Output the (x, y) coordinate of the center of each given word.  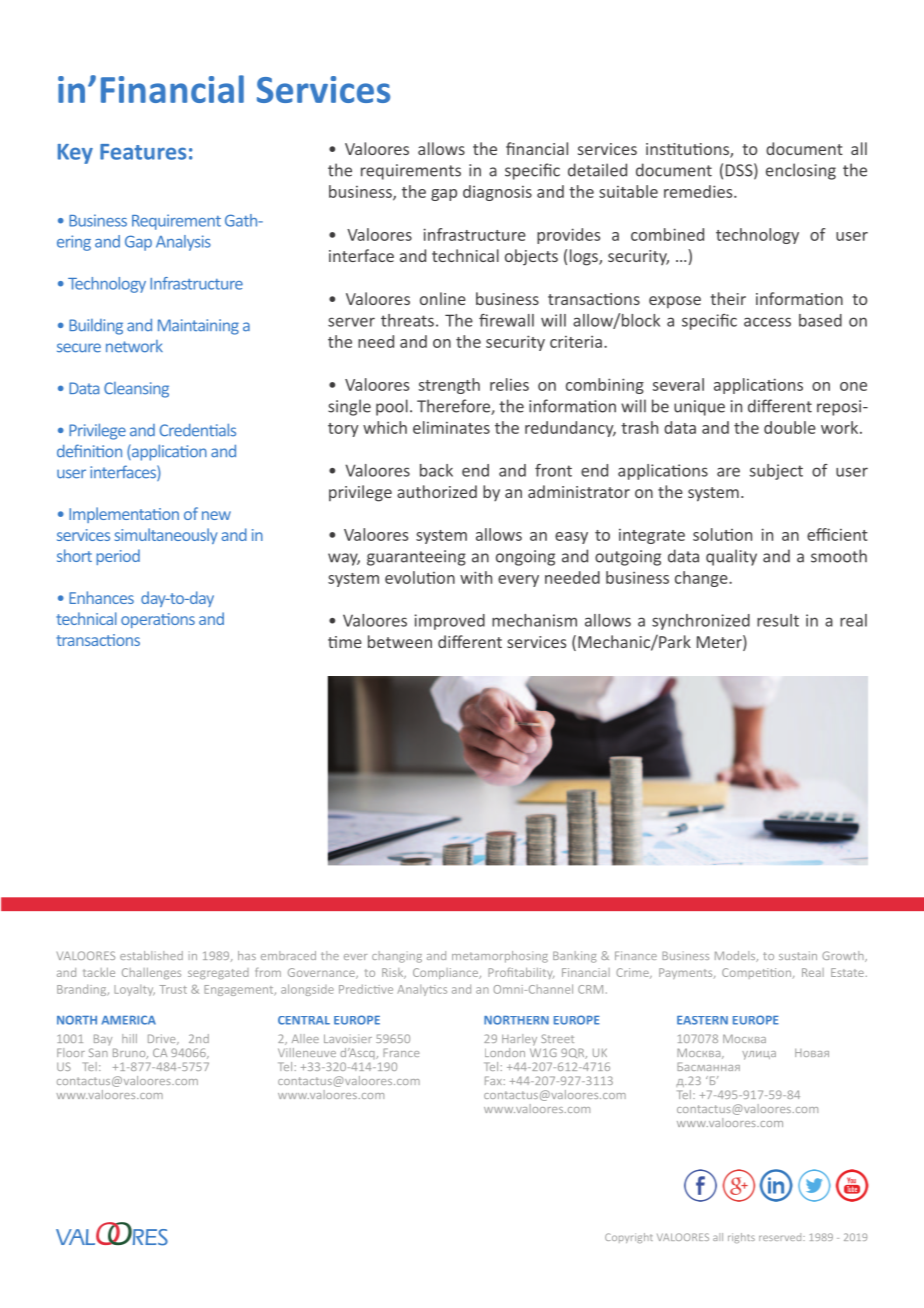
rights (741, 1238)
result (778, 620)
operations (158, 620)
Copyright (629, 1238)
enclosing (801, 171)
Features (143, 152)
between (400, 641)
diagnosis (497, 193)
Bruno (130, 1053)
